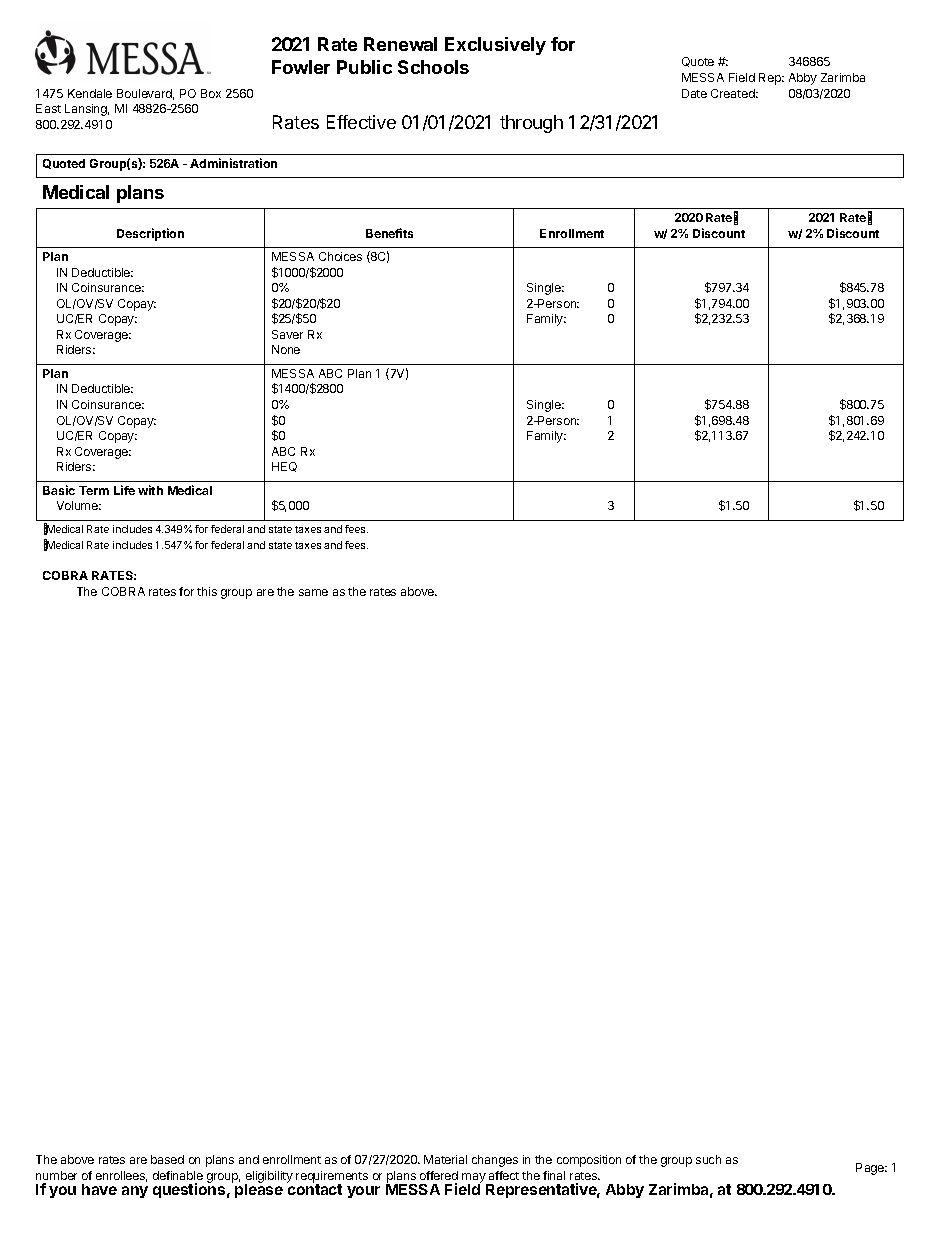 This document has width=952, height=1233. What do you see at coordinates (286, 349) in the document?
I see `None` at bounding box center [286, 349].
